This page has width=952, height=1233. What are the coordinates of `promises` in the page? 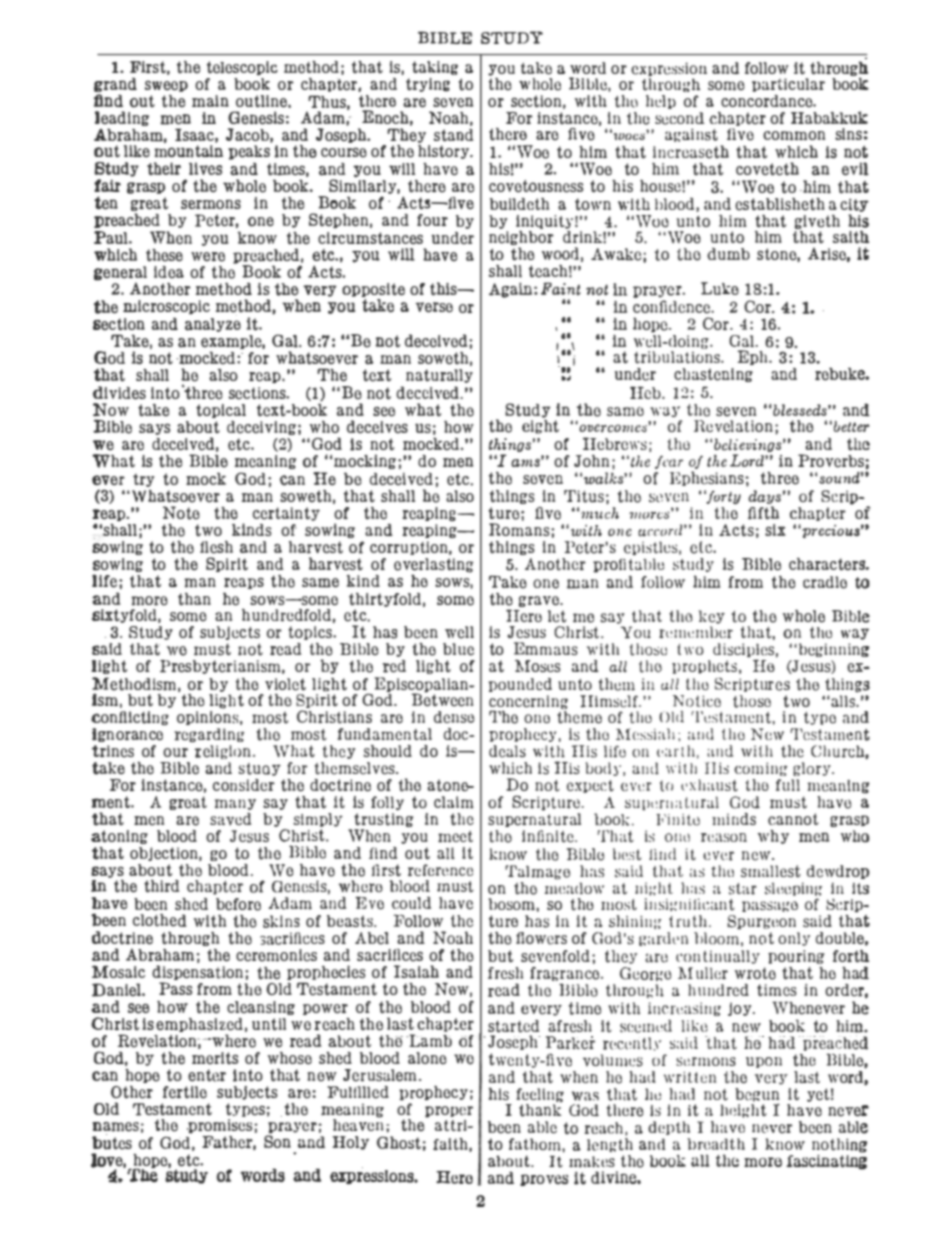 It's located at (219, 1126).
